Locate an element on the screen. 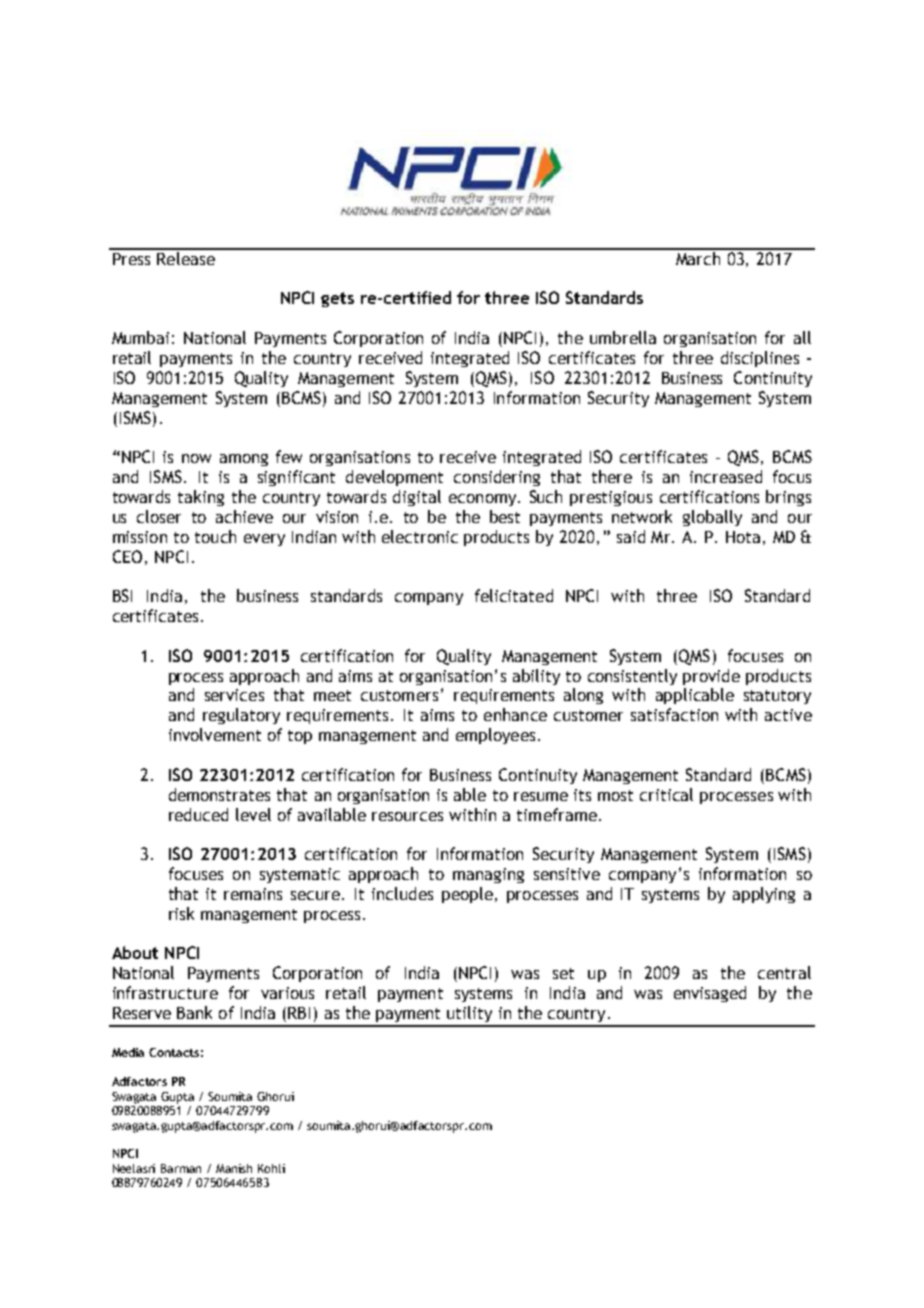 This screenshot has height=1308, width=924. remains is located at coordinates (253, 894).
